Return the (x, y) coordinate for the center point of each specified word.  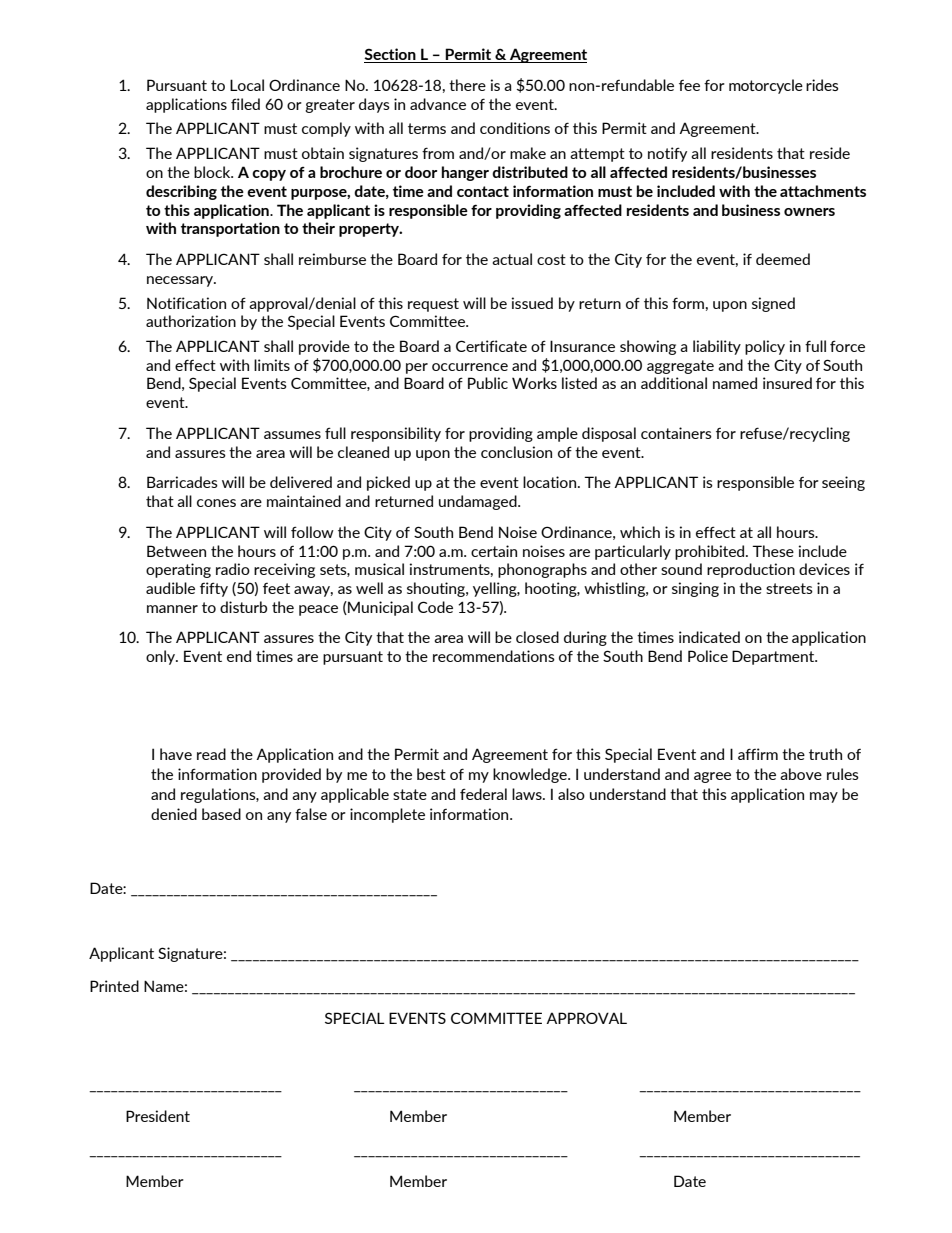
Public (488, 383)
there (467, 85)
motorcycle (766, 86)
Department (774, 657)
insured (787, 383)
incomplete (387, 815)
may (824, 797)
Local (247, 85)
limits (272, 365)
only (162, 657)
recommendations (494, 656)
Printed (114, 986)
